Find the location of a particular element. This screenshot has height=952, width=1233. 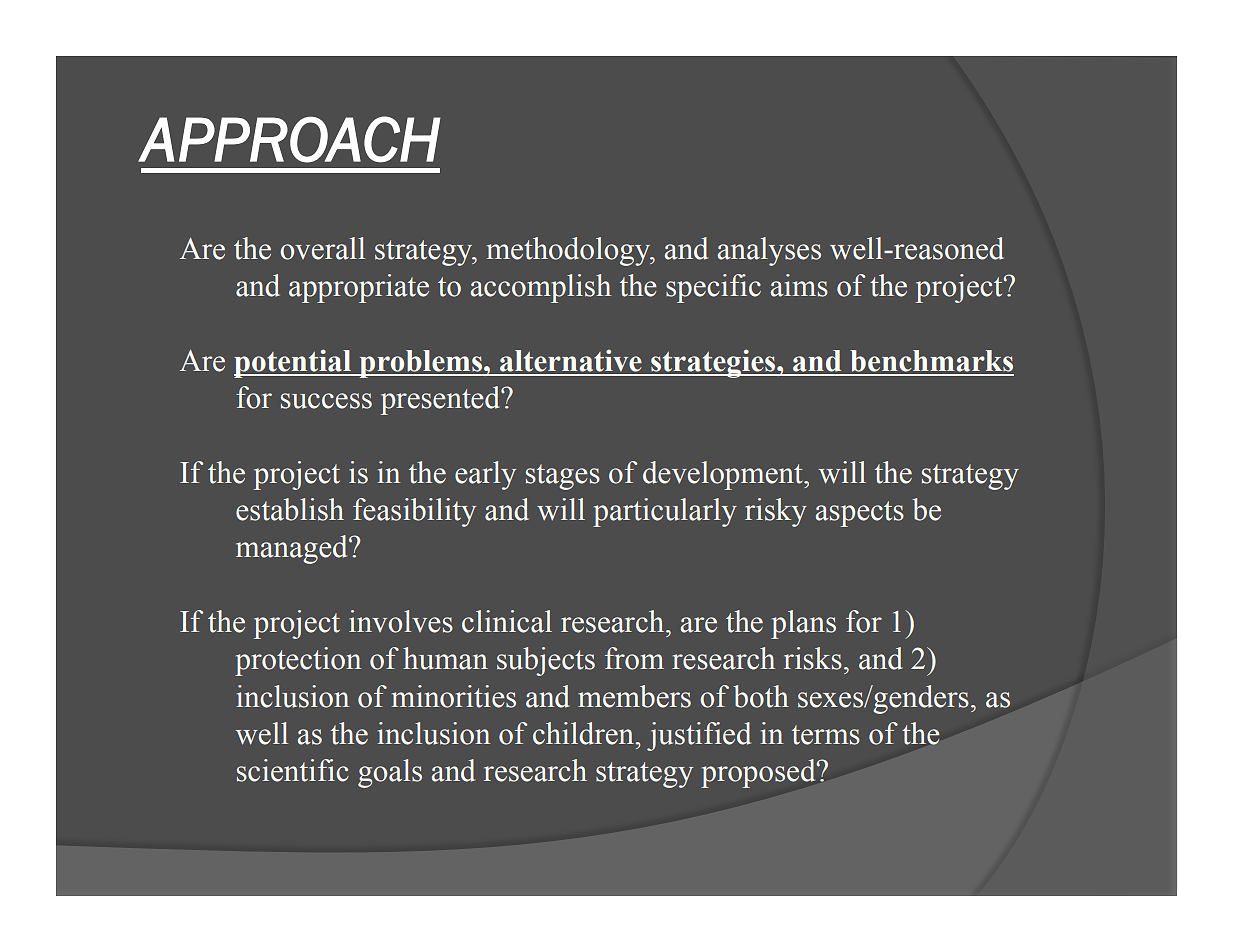

aims is located at coordinates (799, 285).
